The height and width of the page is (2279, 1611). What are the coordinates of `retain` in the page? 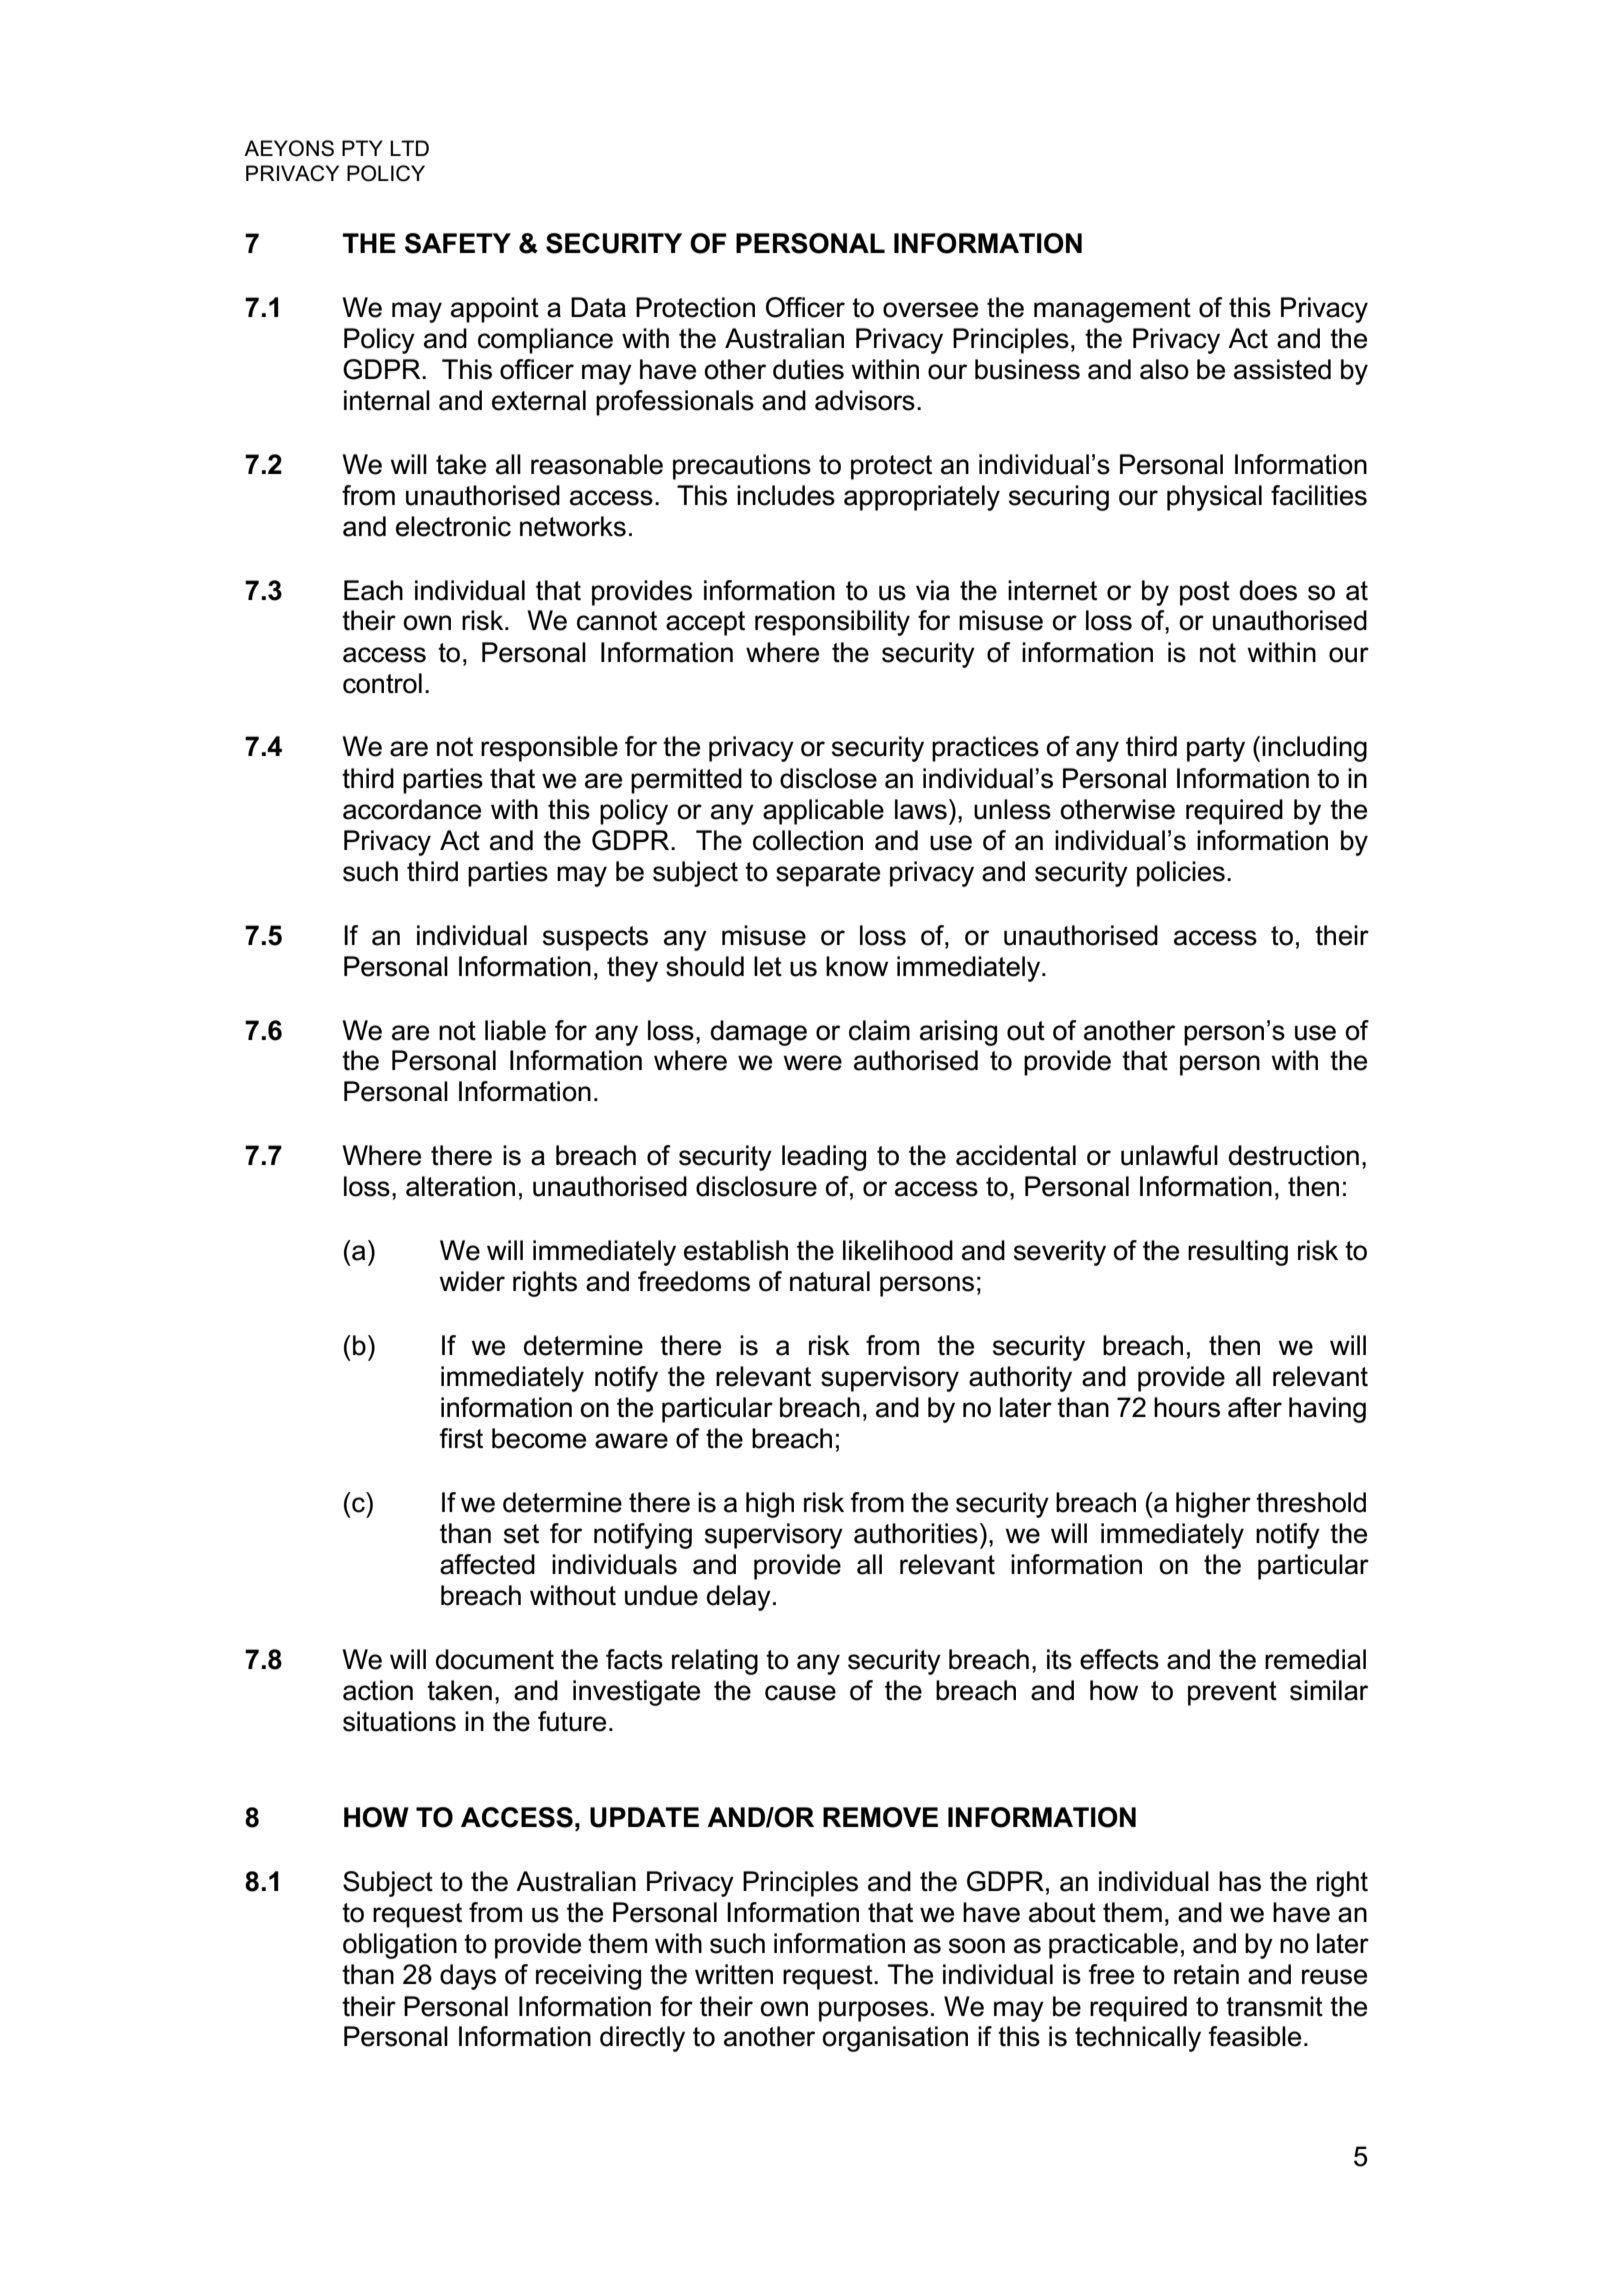 It's located at (1206, 1974).
